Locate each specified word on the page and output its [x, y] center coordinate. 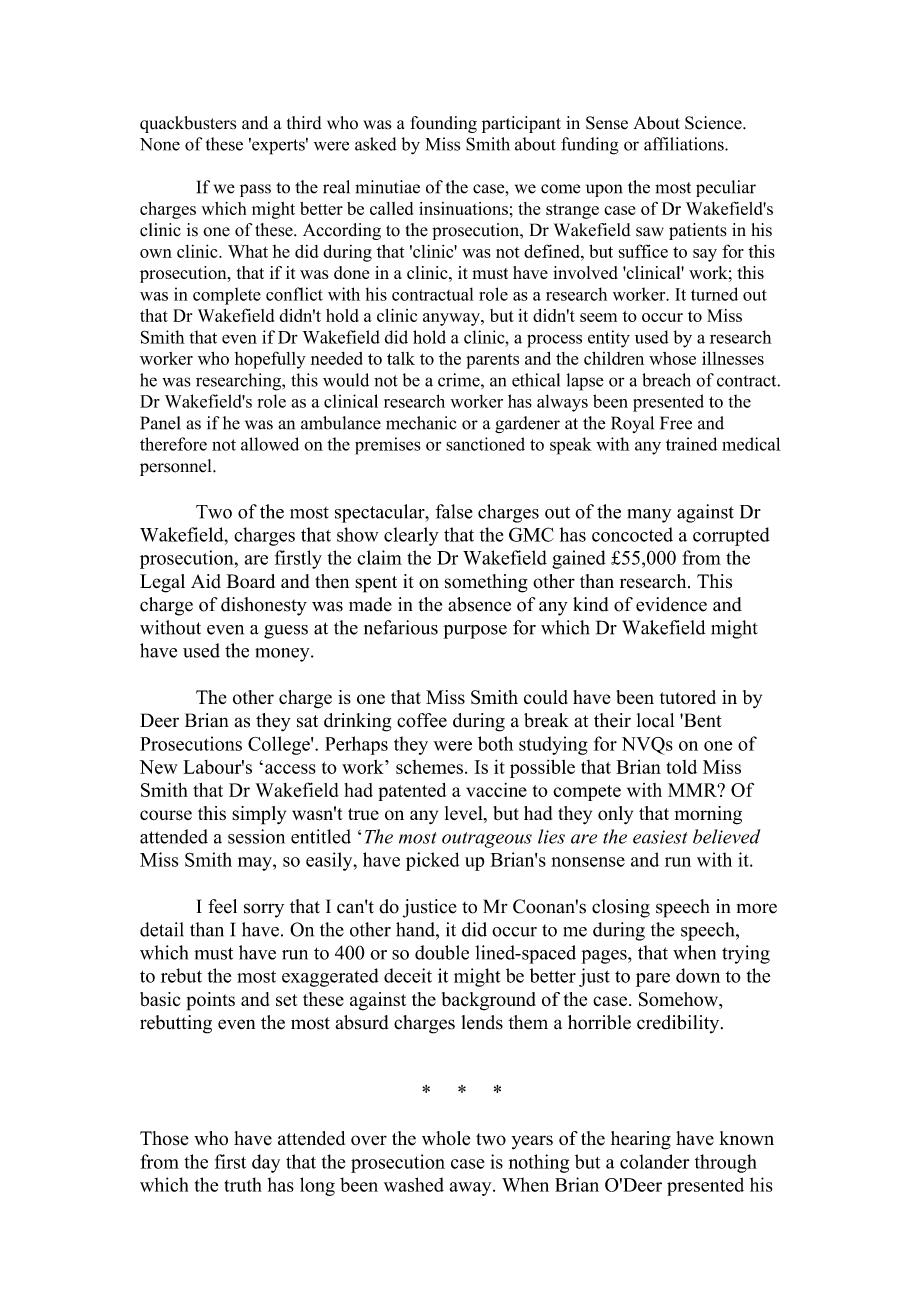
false [454, 511]
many [649, 516]
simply [259, 815]
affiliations [685, 144]
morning [708, 815]
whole [446, 1138]
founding [444, 124]
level [465, 814]
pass [255, 190]
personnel [177, 467]
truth [243, 1184]
